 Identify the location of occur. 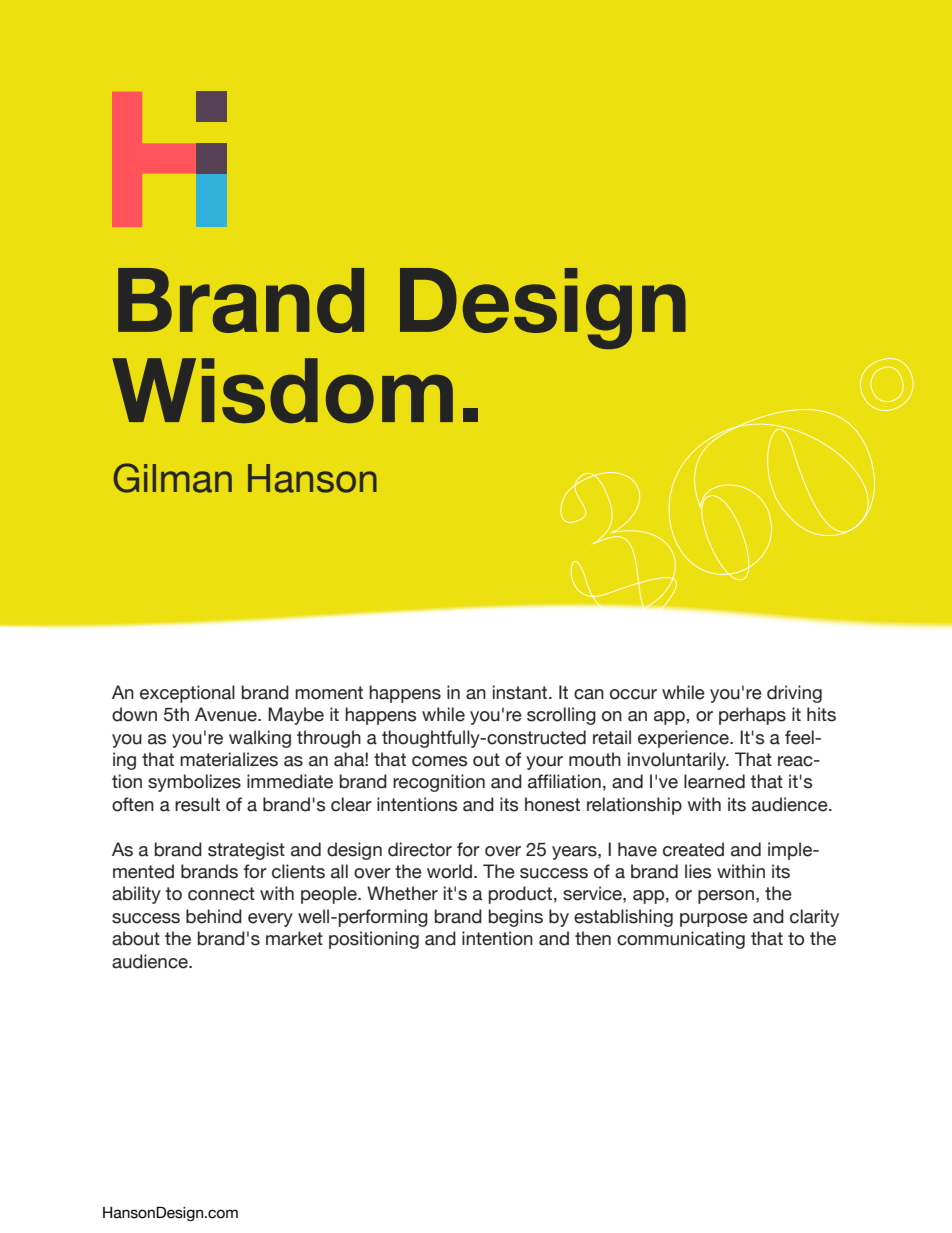
(633, 694).
